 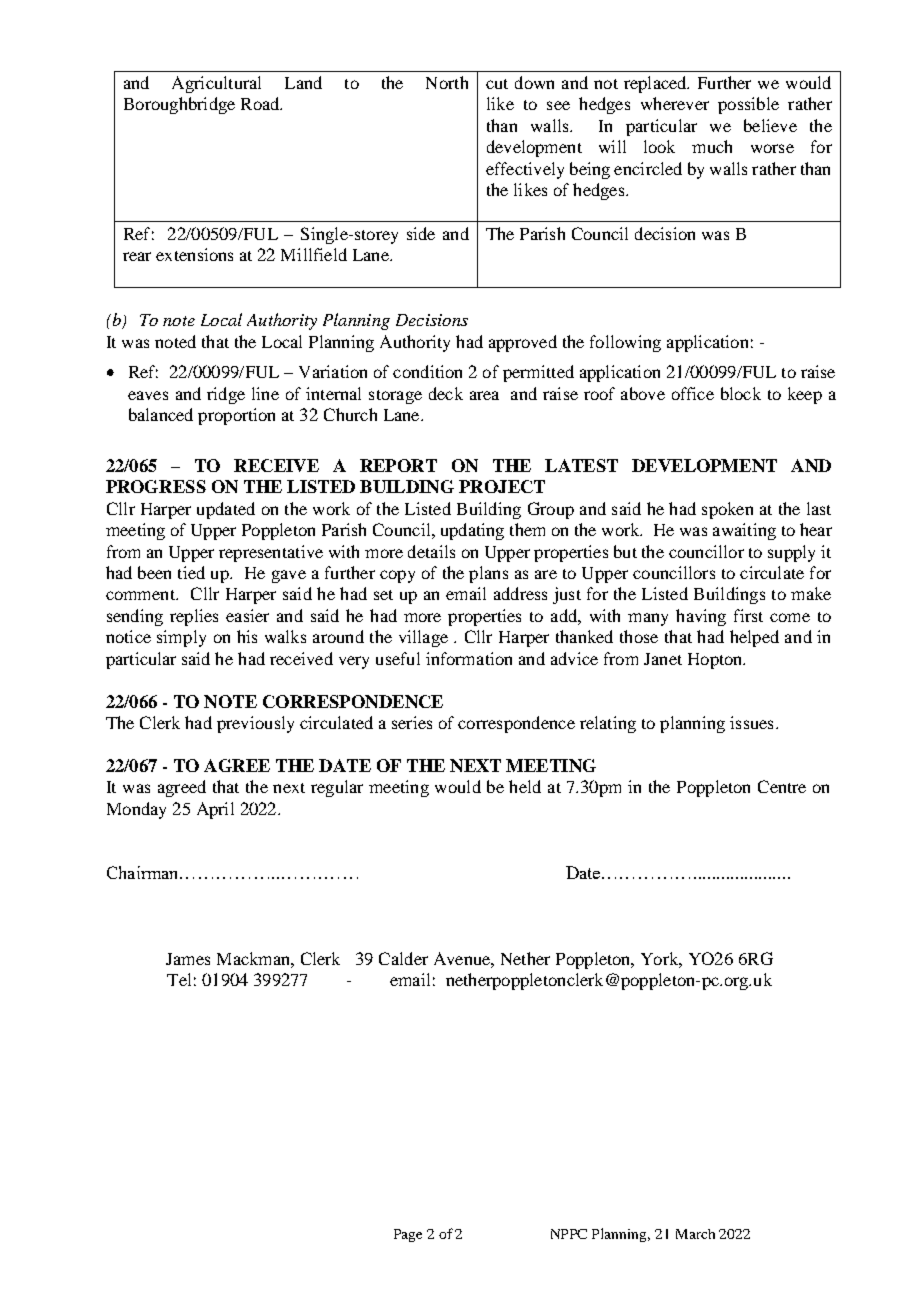 What do you see at coordinates (215, 810) in the screenshot?
I see `April` at bounding box center [215, 810].
